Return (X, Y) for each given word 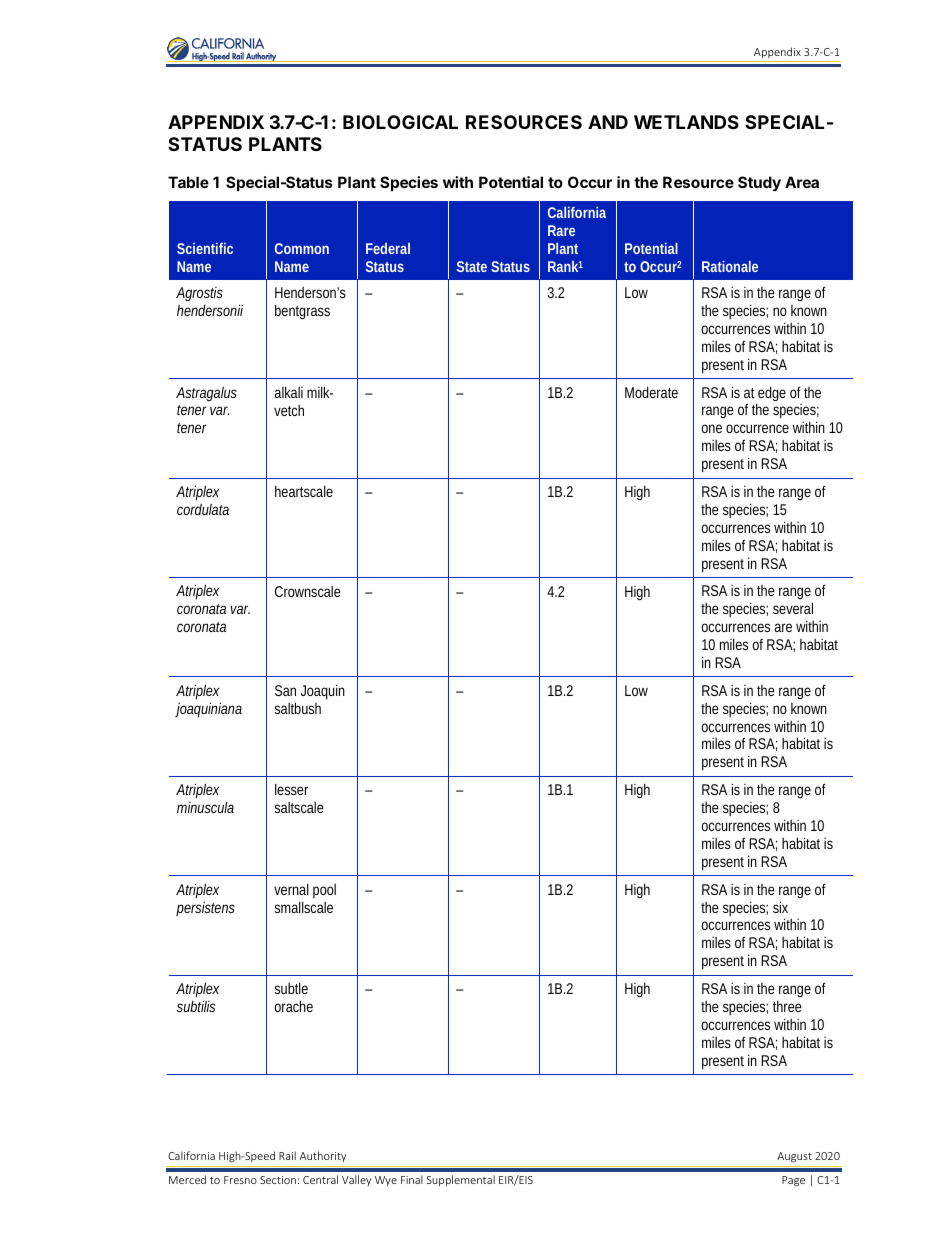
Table (188, 182)
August (794, 1157)
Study (759, 183)
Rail (287, 1155)
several (793, 608)
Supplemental (461, 1180)
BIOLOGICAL (400, 122)
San (285, 690)
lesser (291, 789)
